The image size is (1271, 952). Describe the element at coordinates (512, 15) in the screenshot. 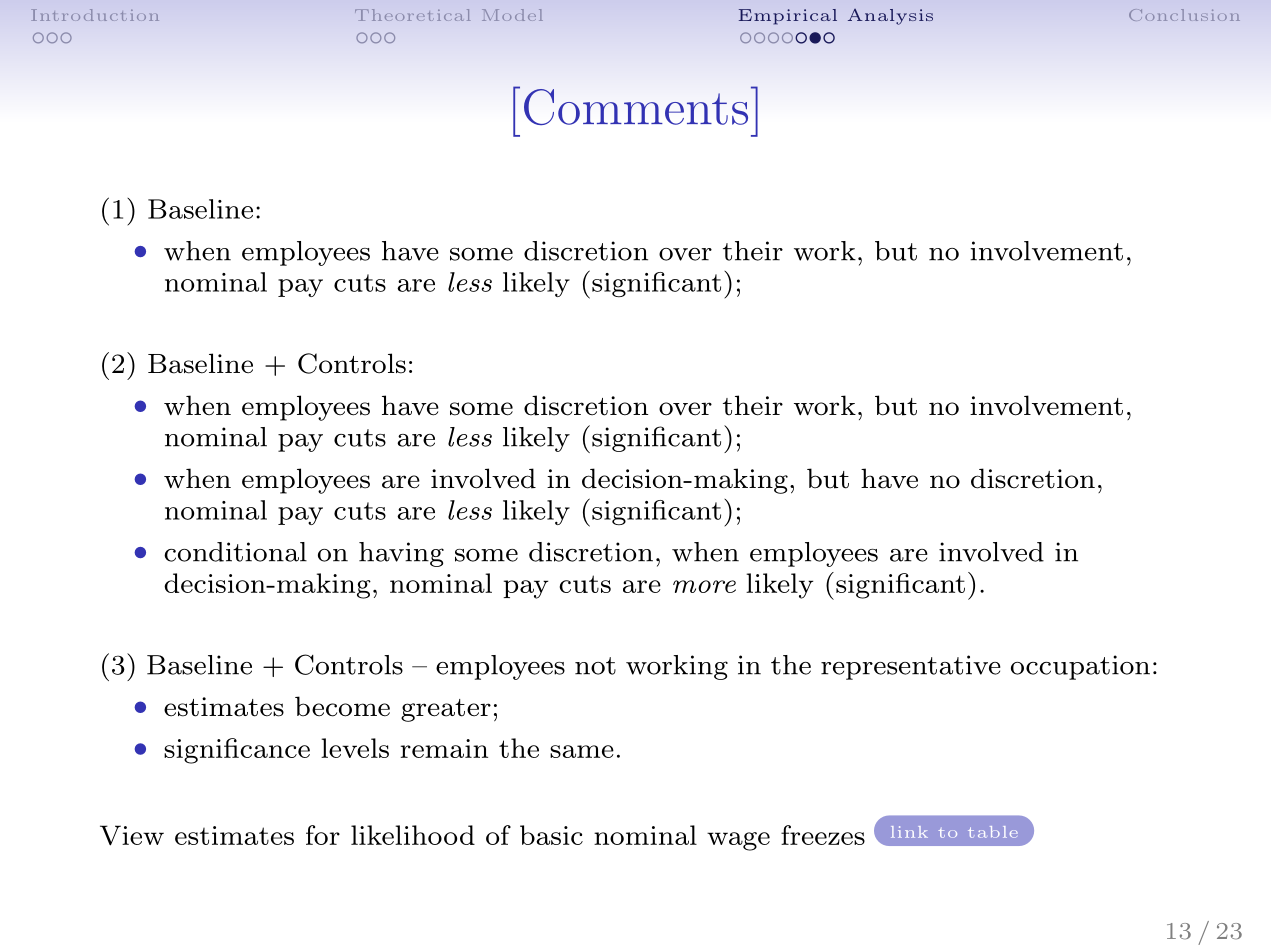

I see `Model` at that location.
